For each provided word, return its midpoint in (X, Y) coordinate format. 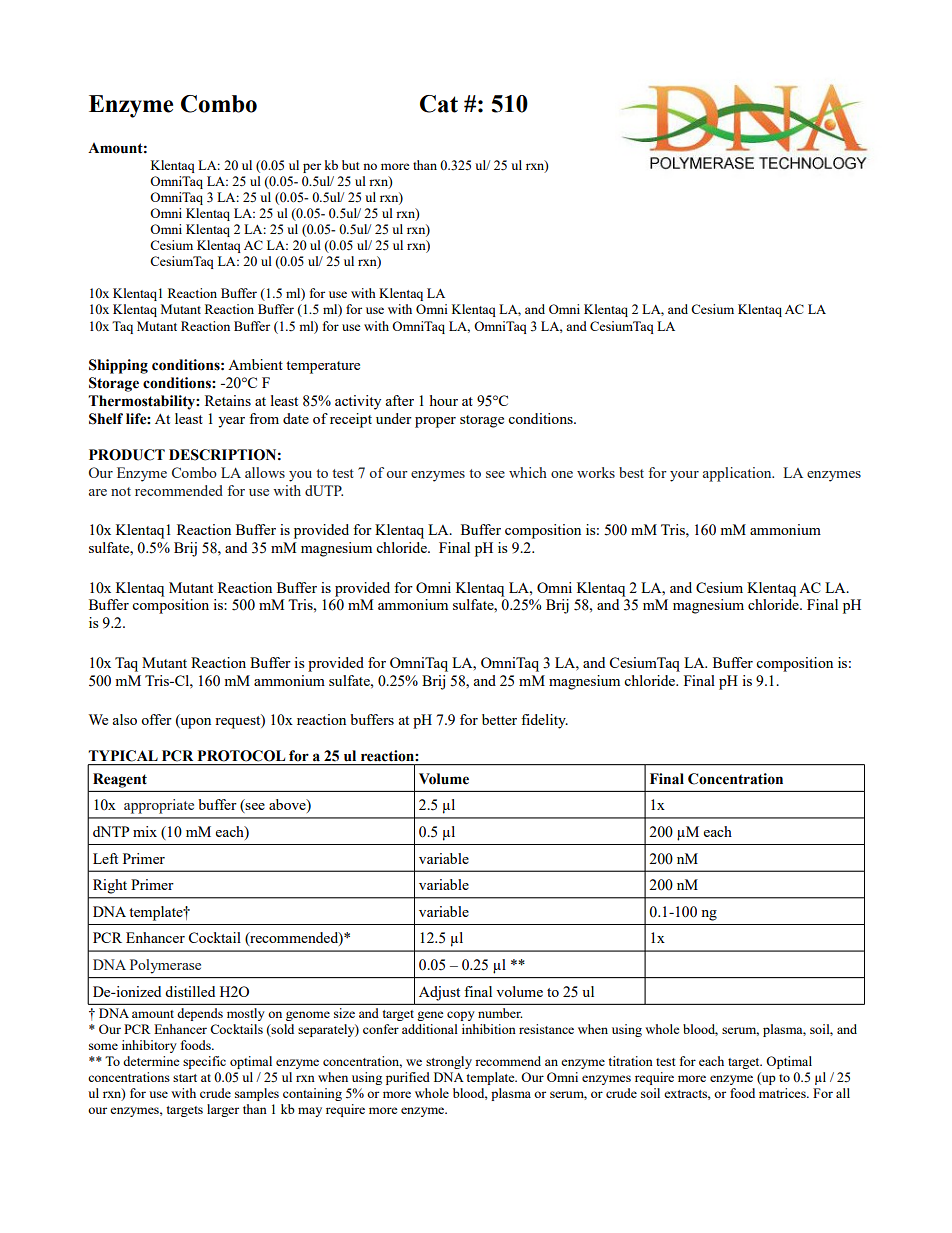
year (231, 422)
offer (156, 719)
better (499, 719)
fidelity (544, 721)
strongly (449, 1062)
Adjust (439, 993)
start (185, 1078)
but (350, 165)
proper (435, 422)
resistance (546, 1029)
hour (444, 400)
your (684, 476)
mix (145, 831)
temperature (323, 367)
